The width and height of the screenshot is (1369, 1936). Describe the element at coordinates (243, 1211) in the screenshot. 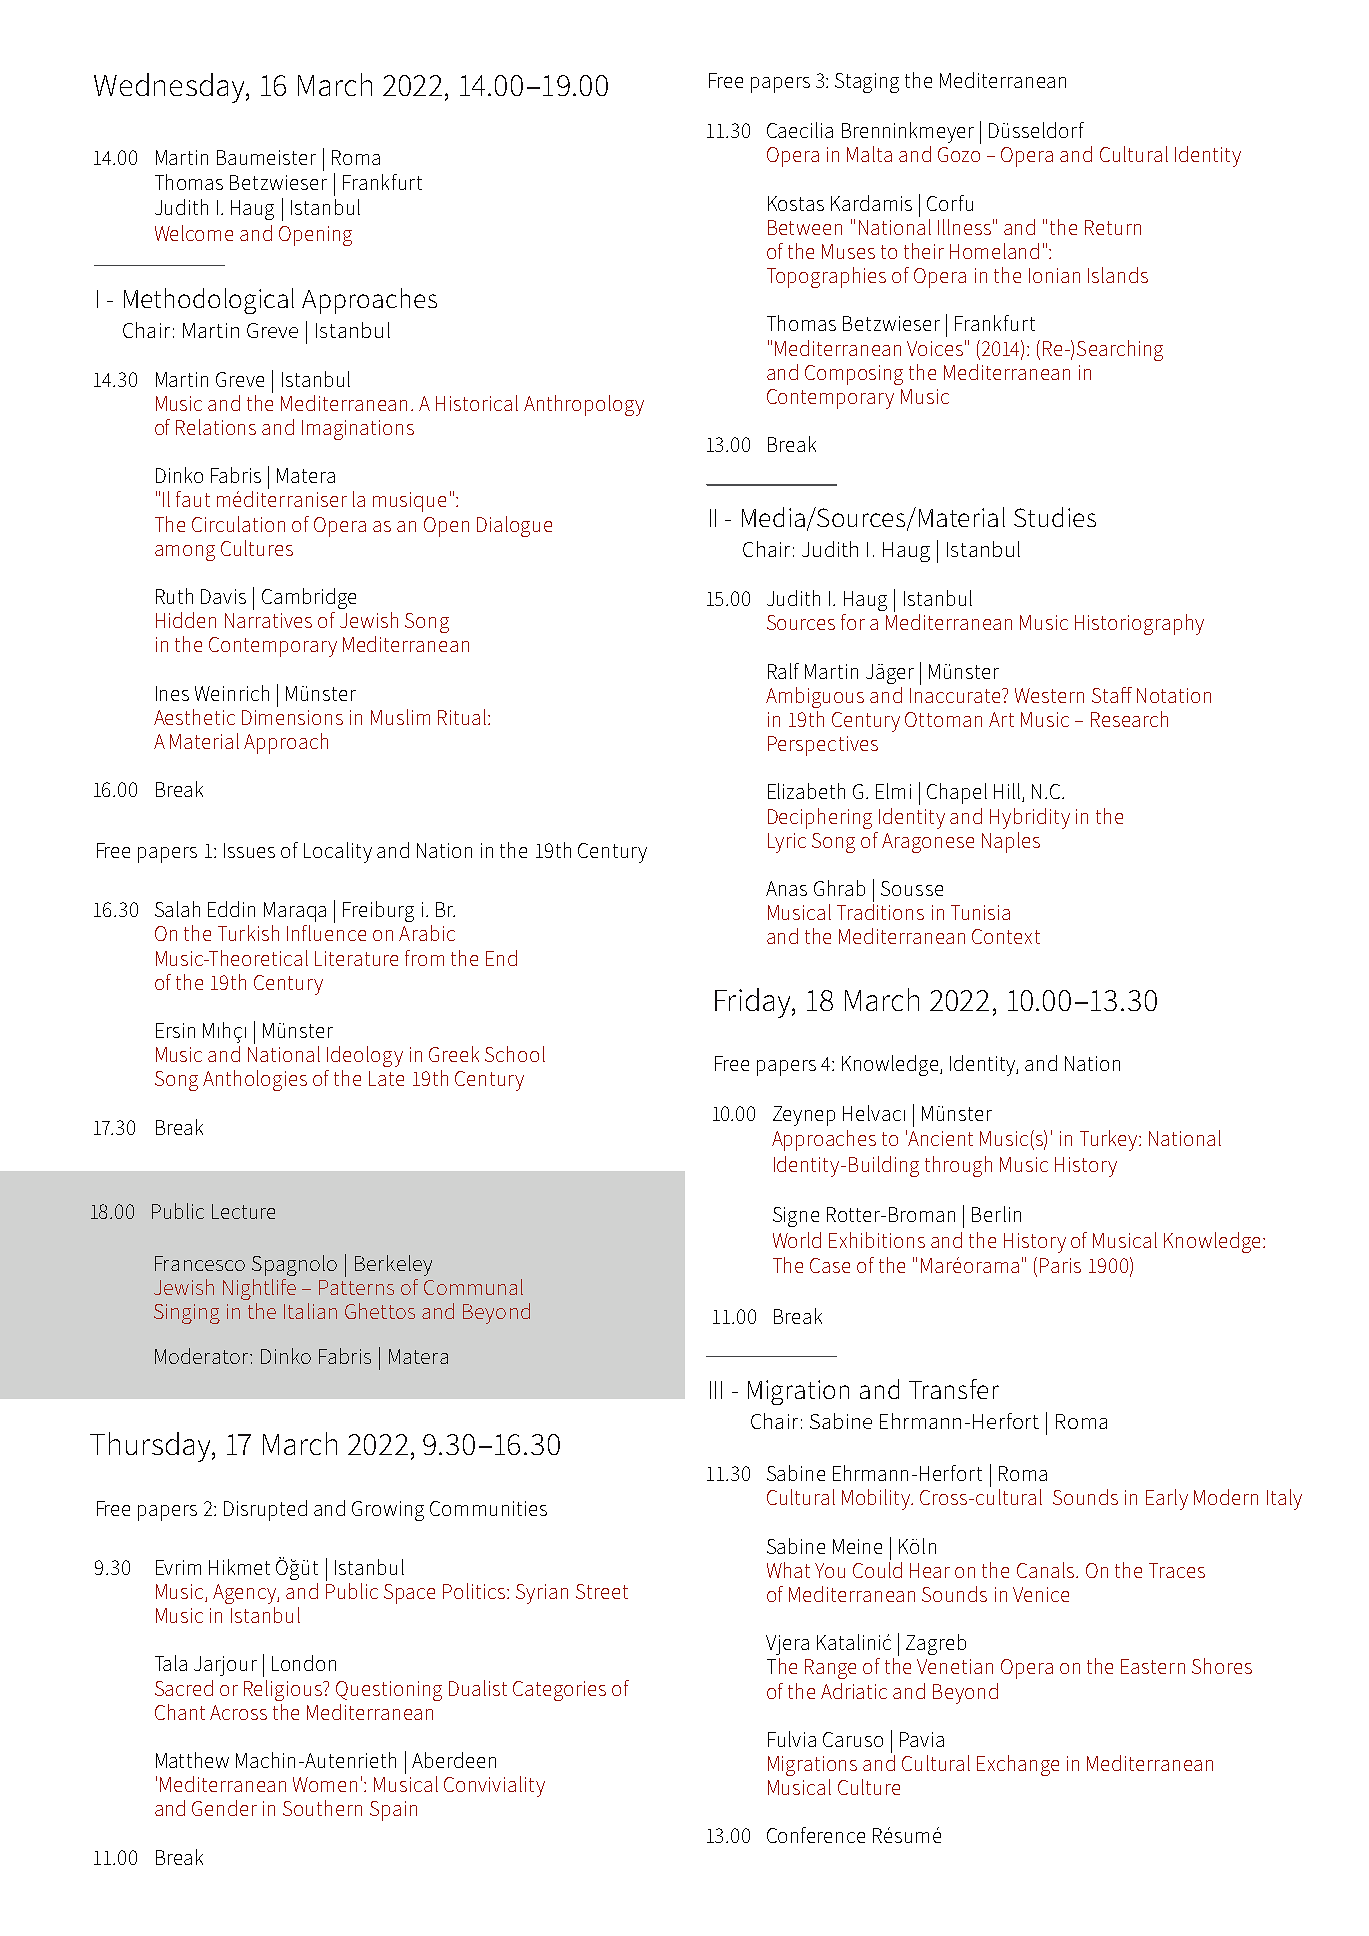

I see `Lecture` at that location.
